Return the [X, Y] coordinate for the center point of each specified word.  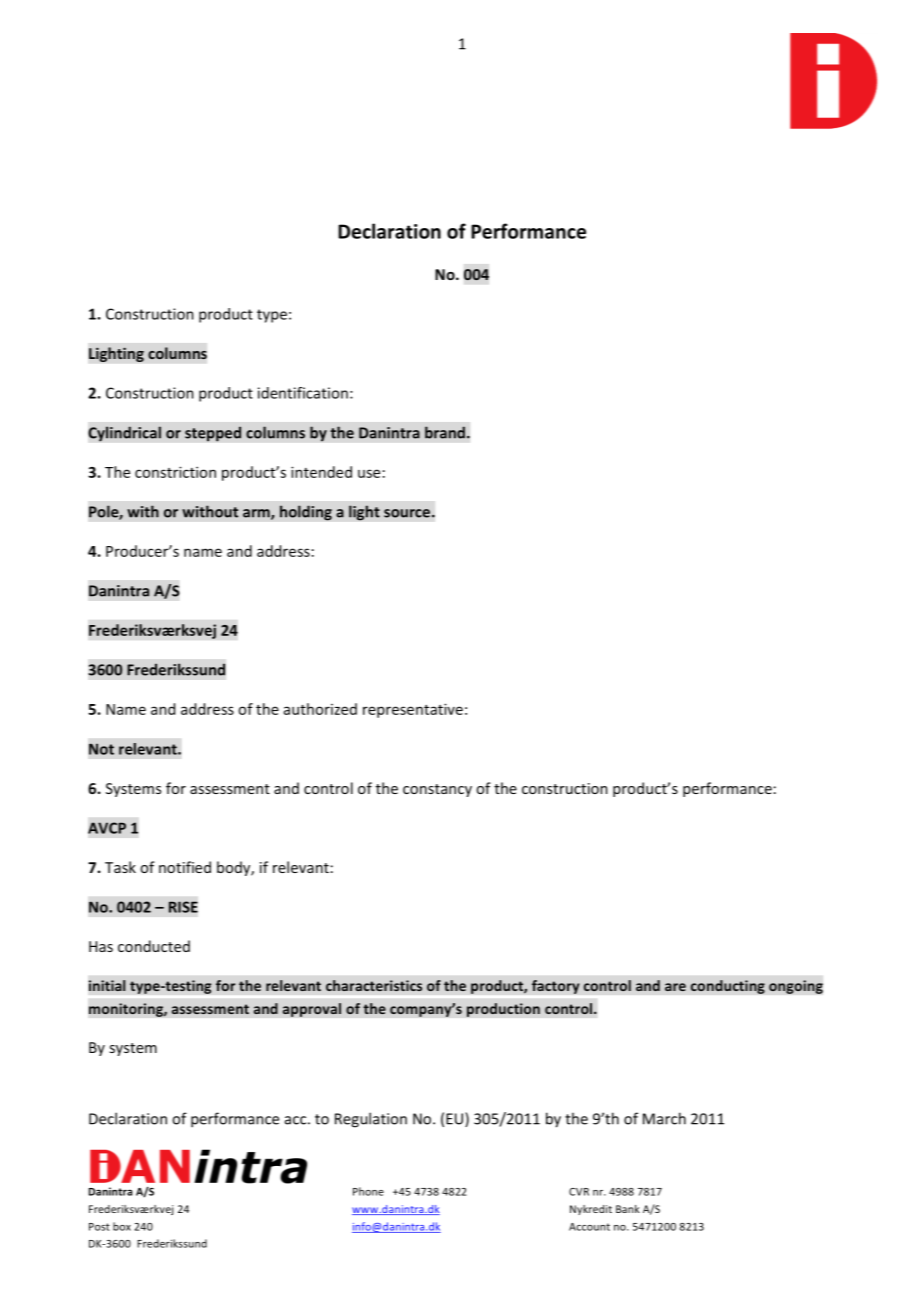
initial [107, 985]
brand [445, 432]
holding [306, 513]
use [369, 473]
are [675, 987]
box [122, 1226]
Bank [628, 1209]
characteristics [374, 985]
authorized [320, 709]
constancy [437, 790]
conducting [727, 987]
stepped [213, 434]
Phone [368, 1191]
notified [185, 867]
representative [413, 710]
